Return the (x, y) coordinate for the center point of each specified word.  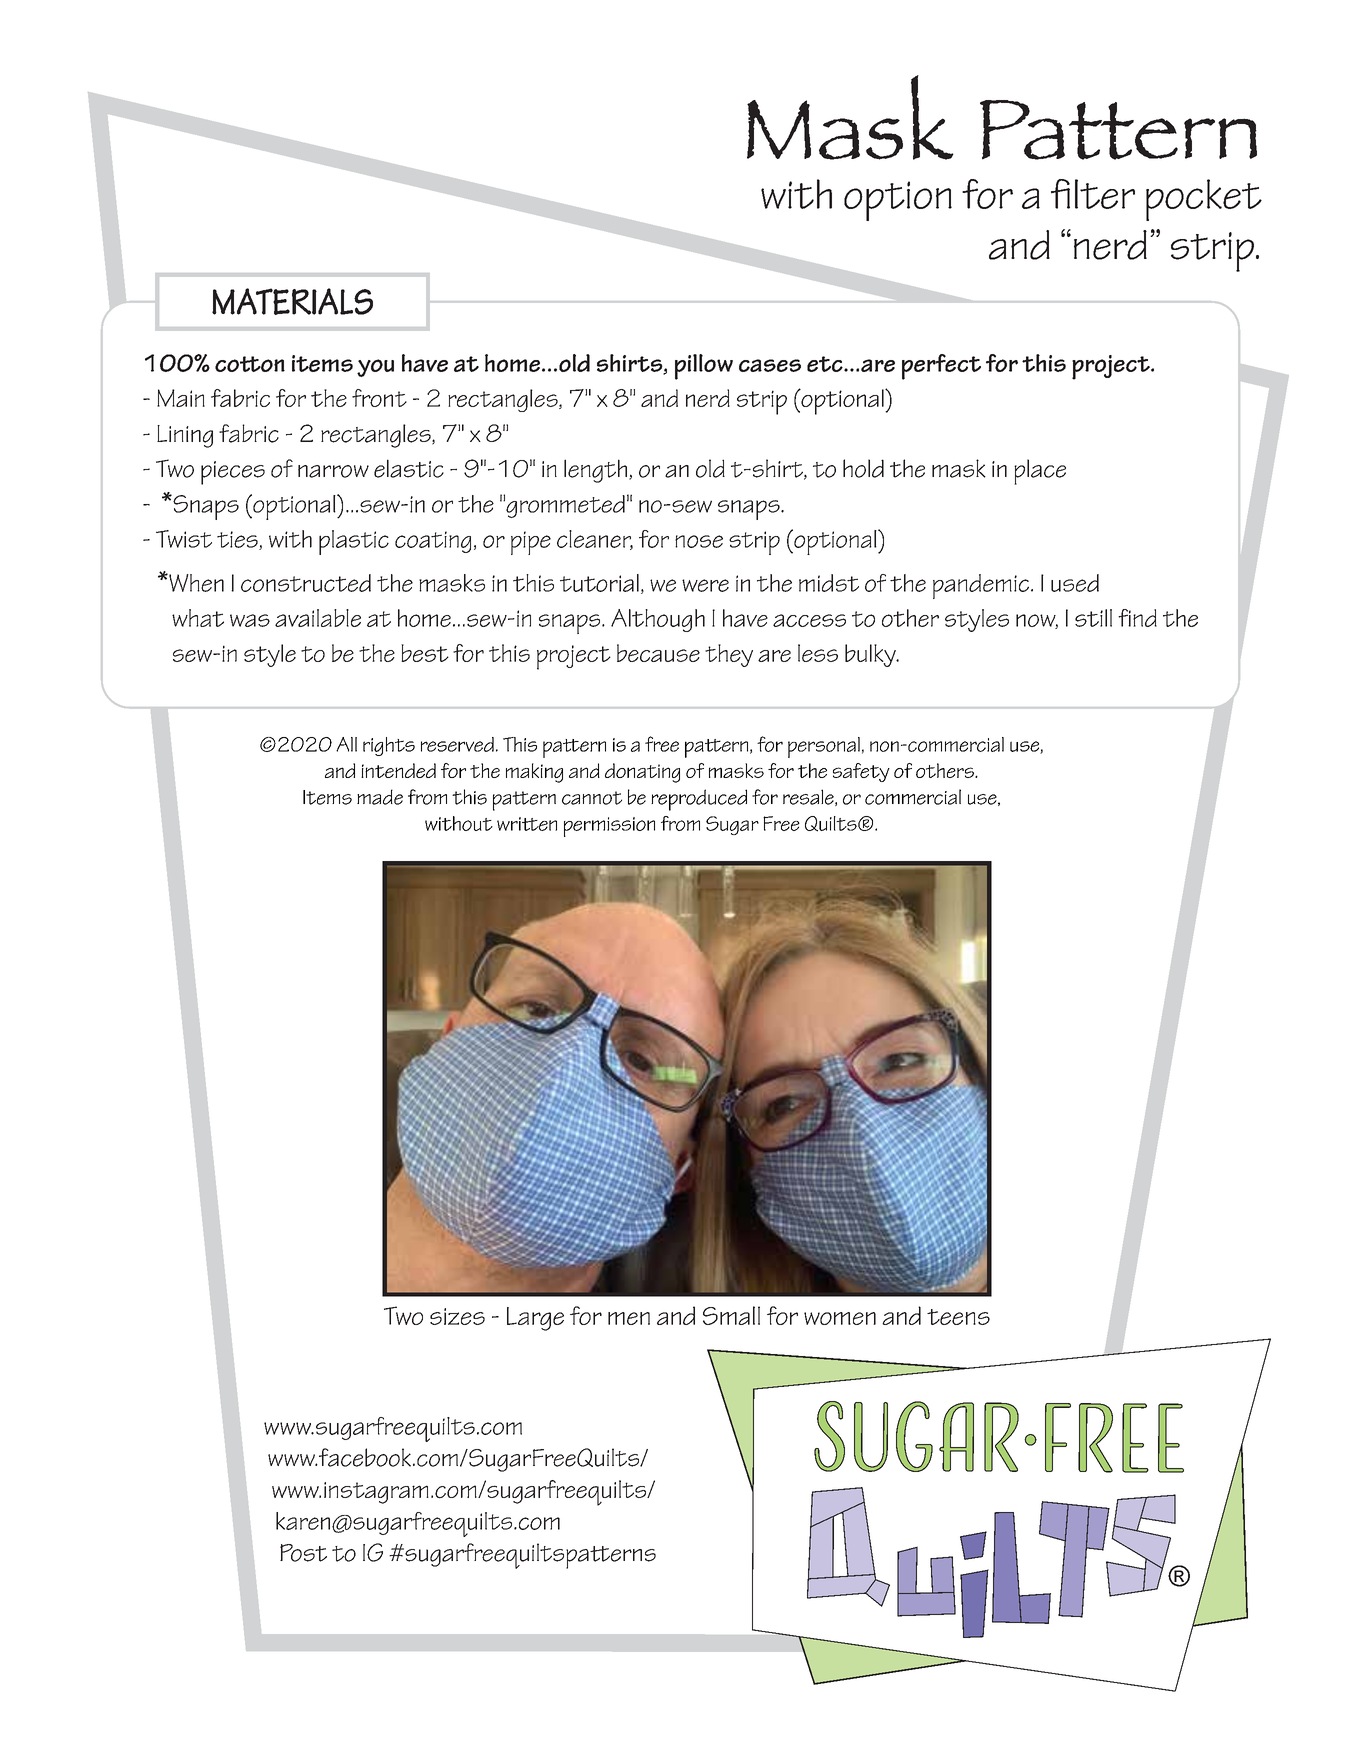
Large (535, 1319)
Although (658, 620)
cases (770, 365)
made (380, 797)
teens (958, 1317)
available (318, 618)
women (840, 1318)
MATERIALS (292, 301)
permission (609, 827)
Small (731, 1315)
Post (303, 1553)
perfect (941, 367)
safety (861, 772)
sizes (457, 1316)
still (1093, 618)
